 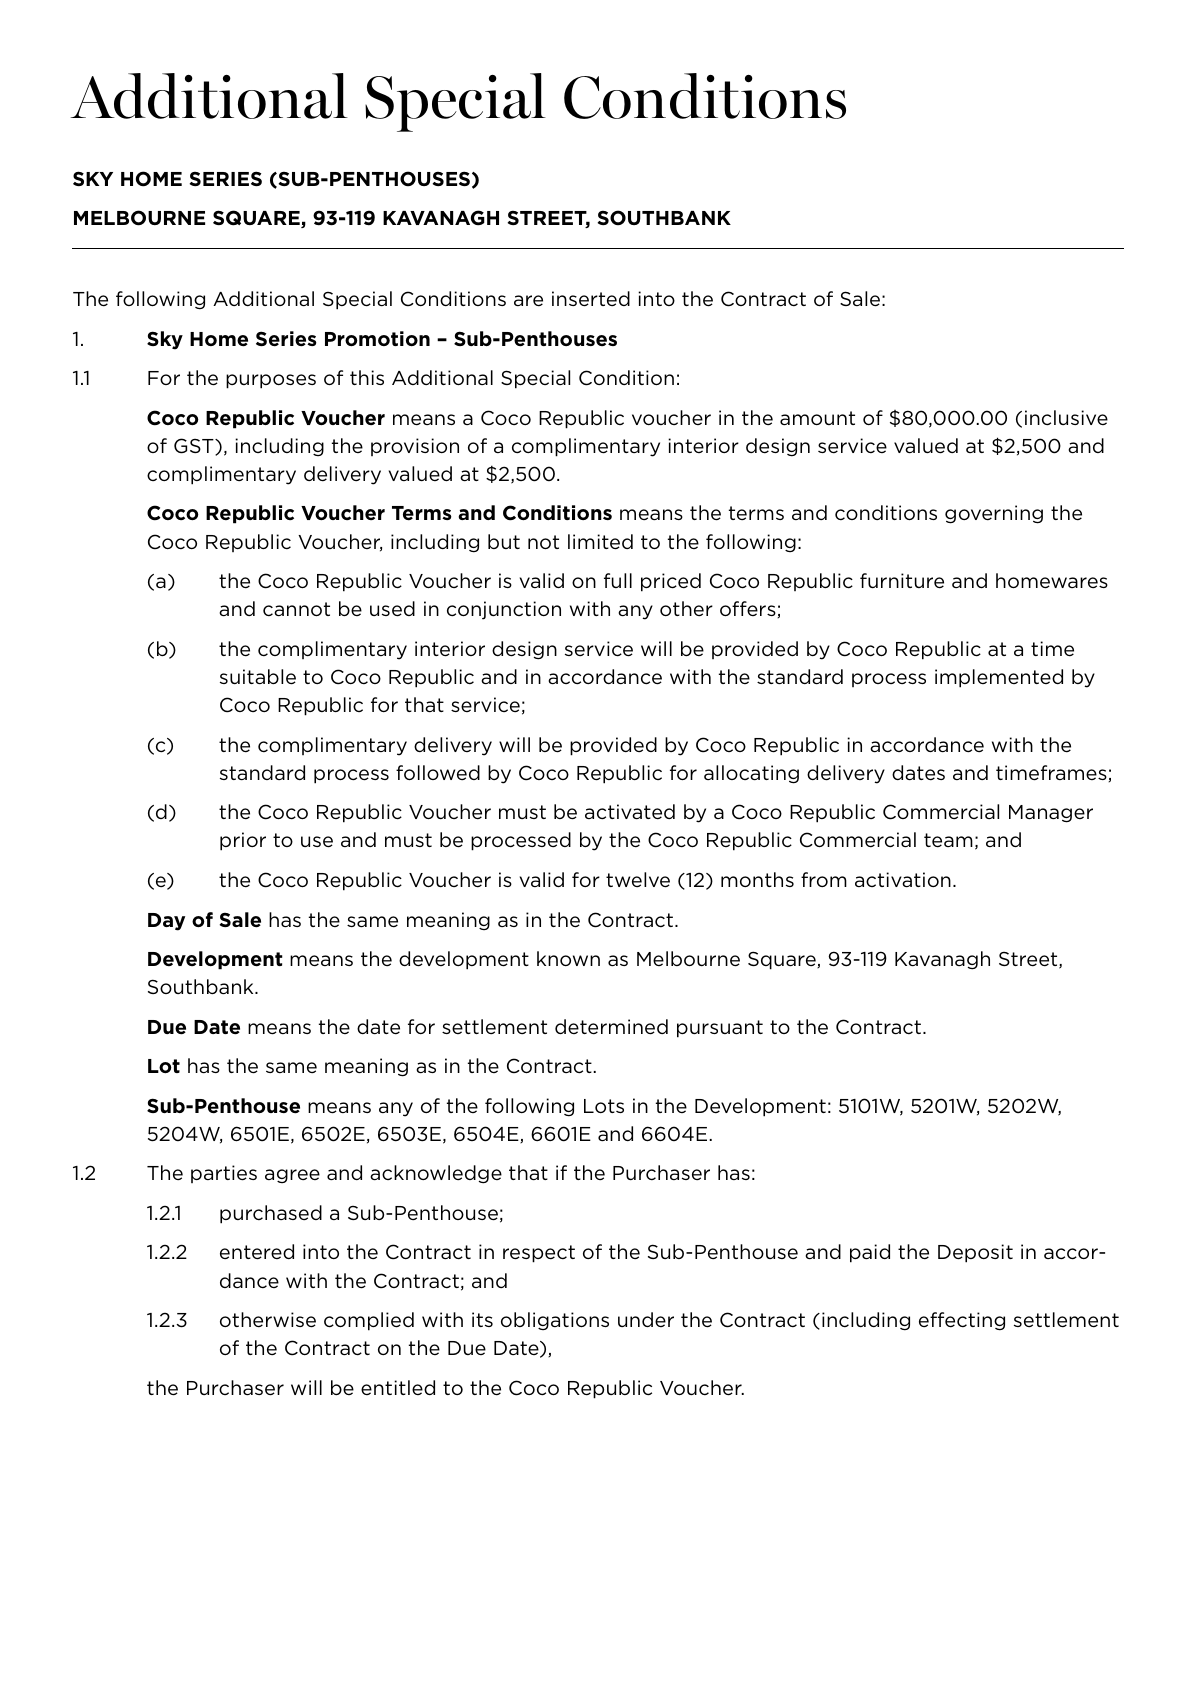 What do you see at coordinates (630, 812) in the image?
I see `activated` at bounding box center [630, 812].
